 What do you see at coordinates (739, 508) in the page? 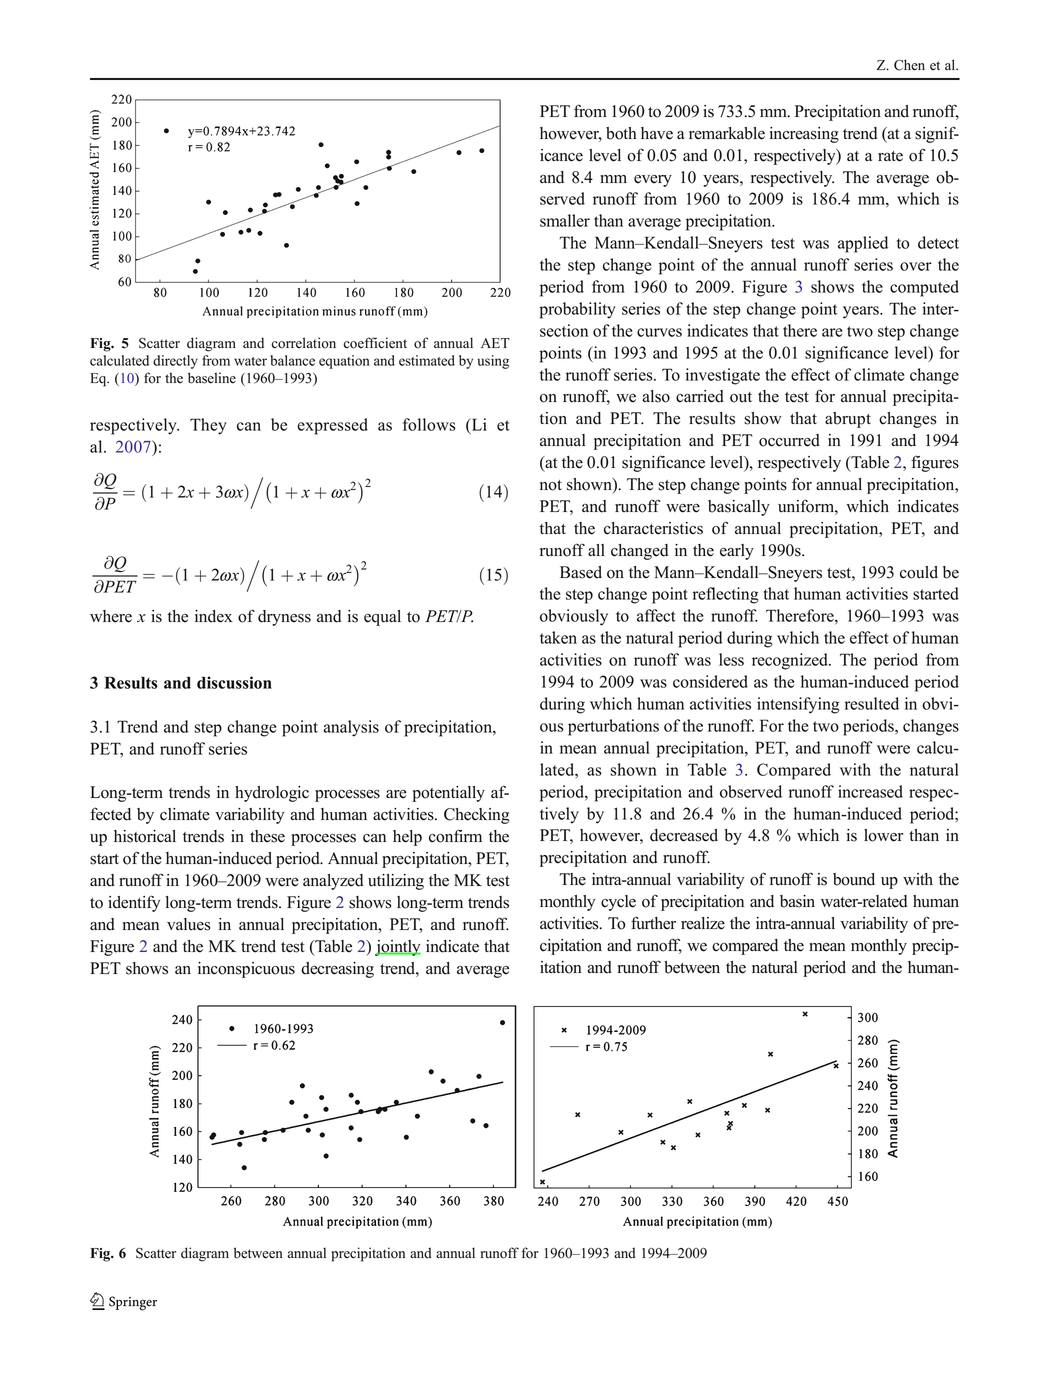
I see `basically` at bounding box center [739, 508].
